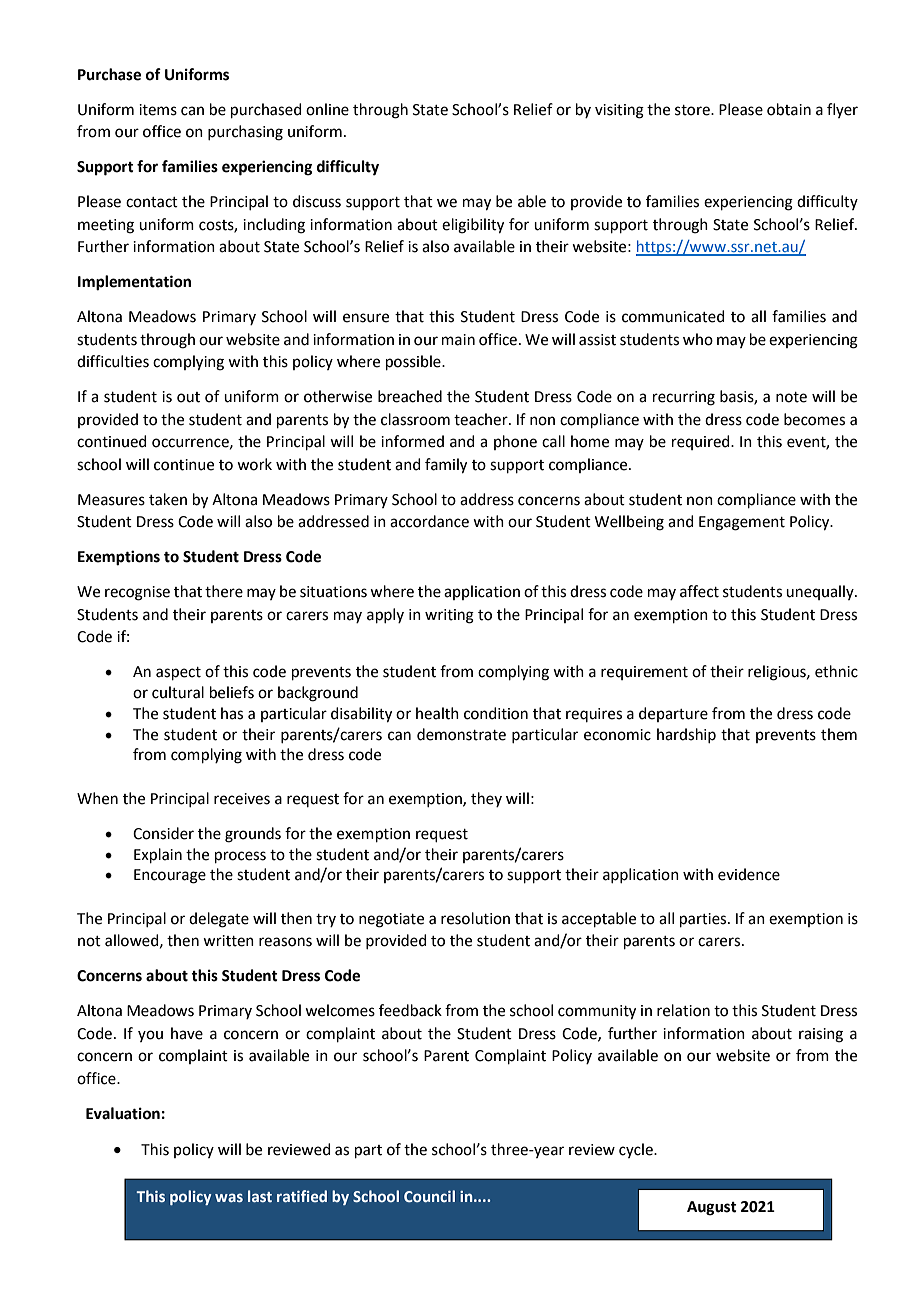  I want to click on evidence, so click(749, 874).
